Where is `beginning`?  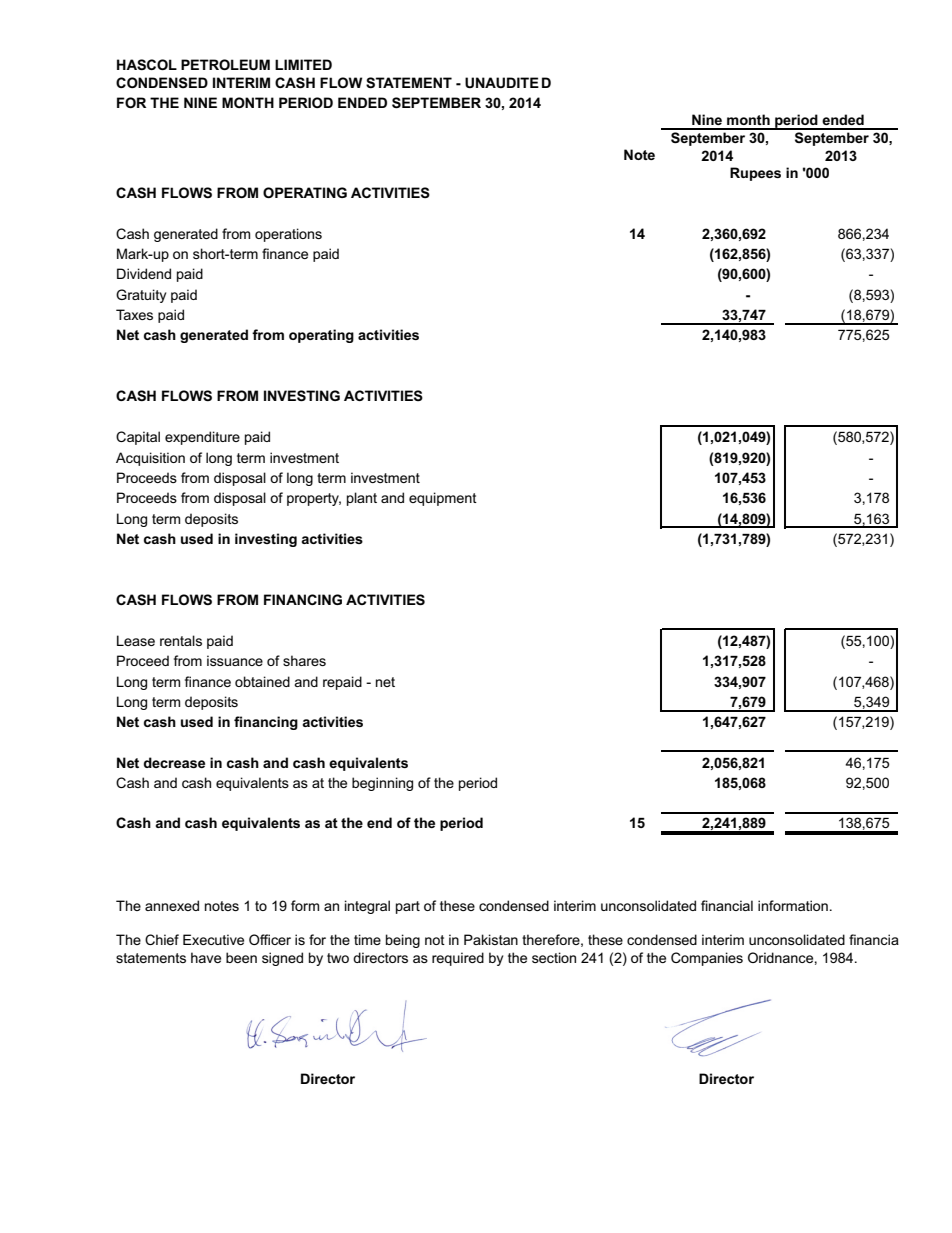
beginning is located at coordinates (382, 784).
